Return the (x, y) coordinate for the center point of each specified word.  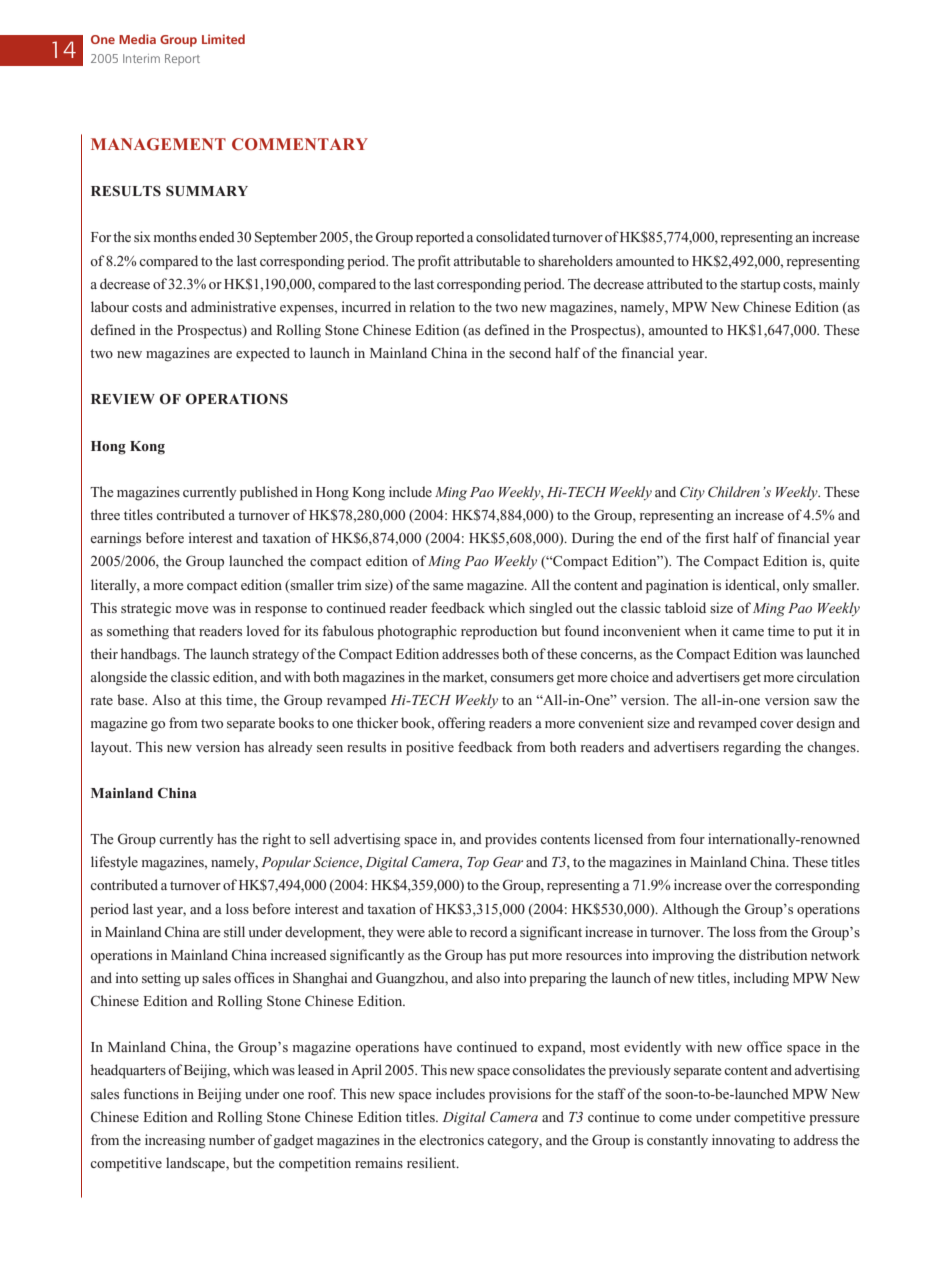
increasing (175, 1141)
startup (760, 286)
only (796, 586)
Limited (223, 39)
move (192, 609)
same (448, 586)
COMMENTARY (300, 144)
